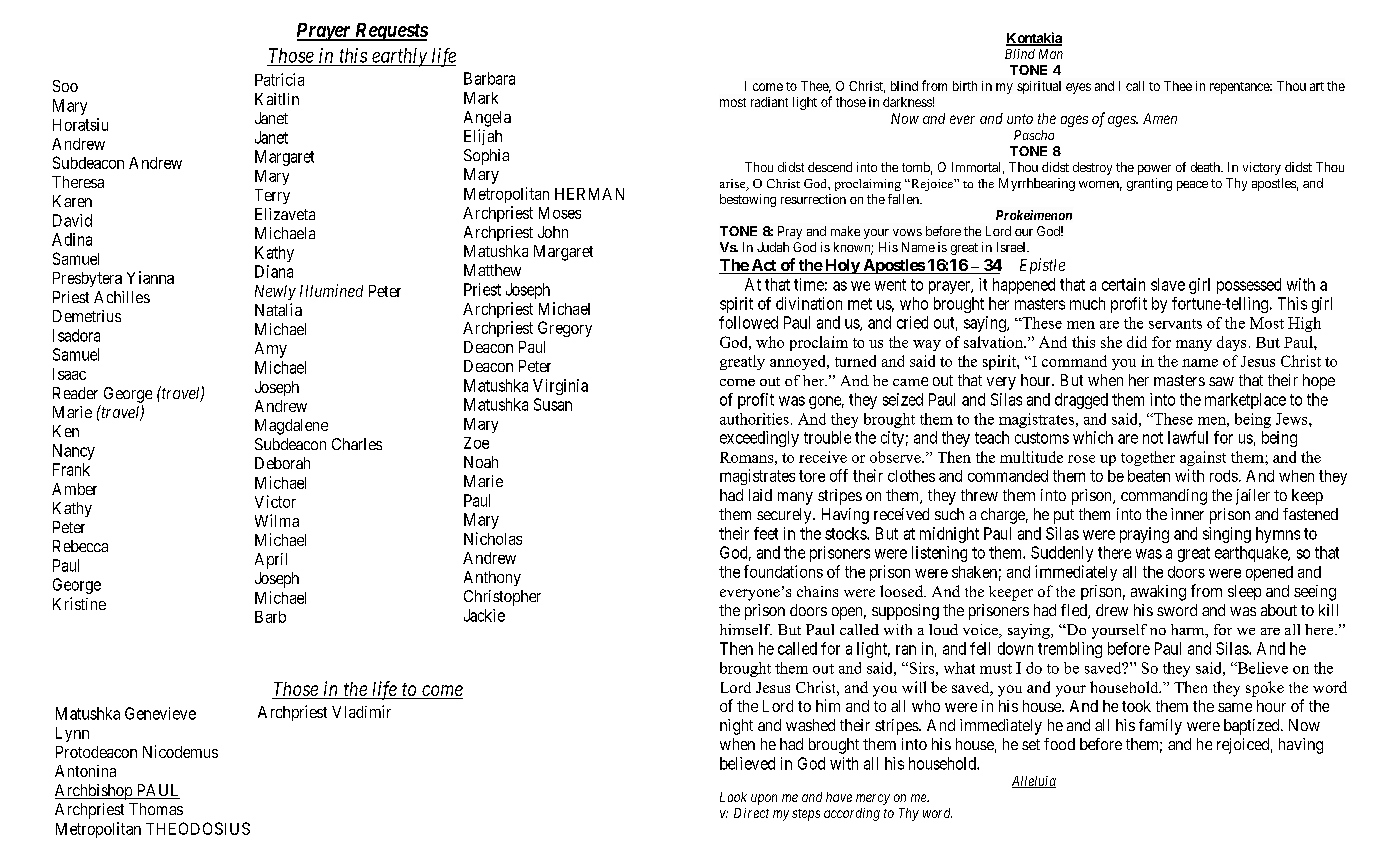 The height and width of the page is (850, 1400). Describe the element at coordinates (733, 797) in the page. I see `Look` at that location.
